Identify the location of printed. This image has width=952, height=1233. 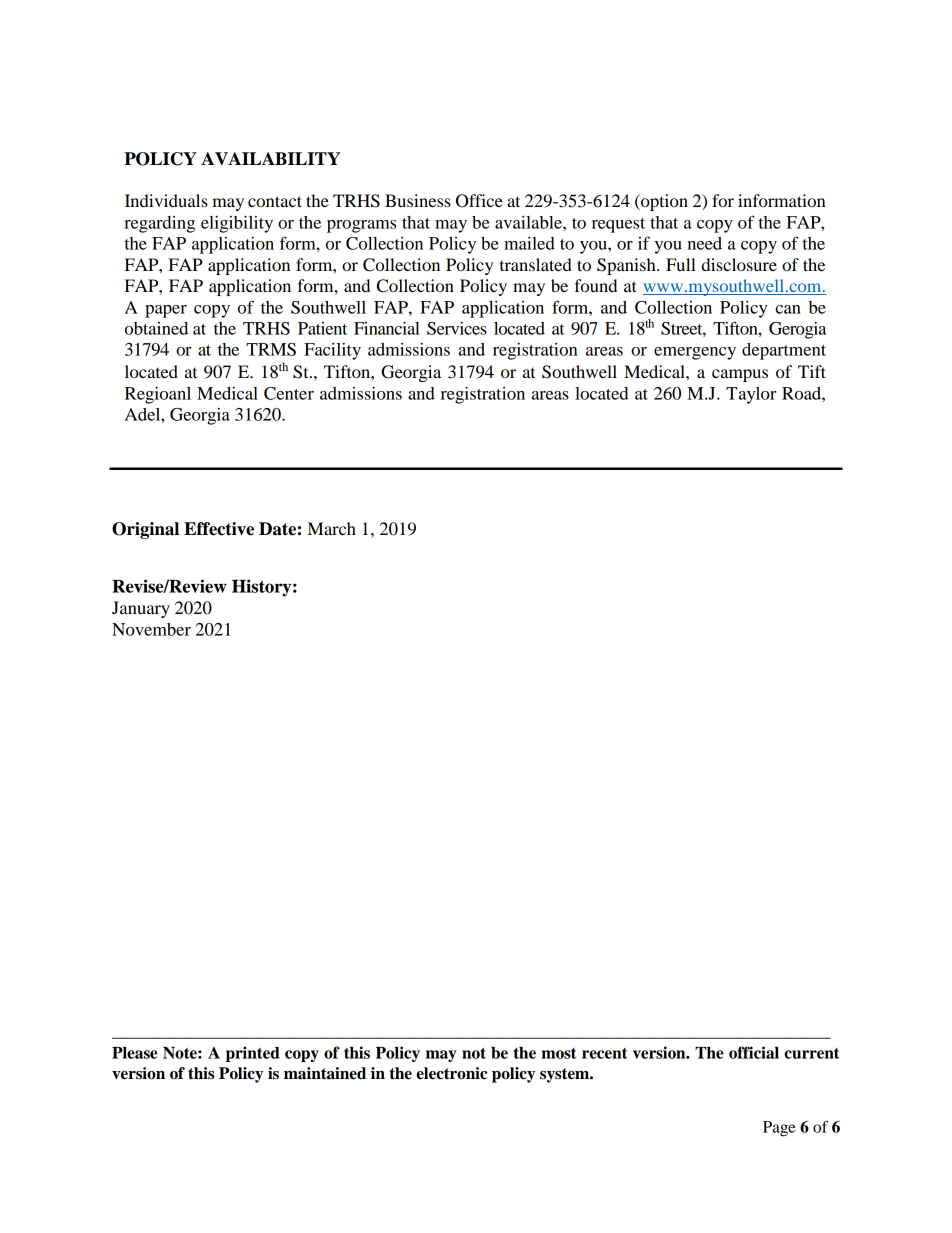
(253, 1054).
